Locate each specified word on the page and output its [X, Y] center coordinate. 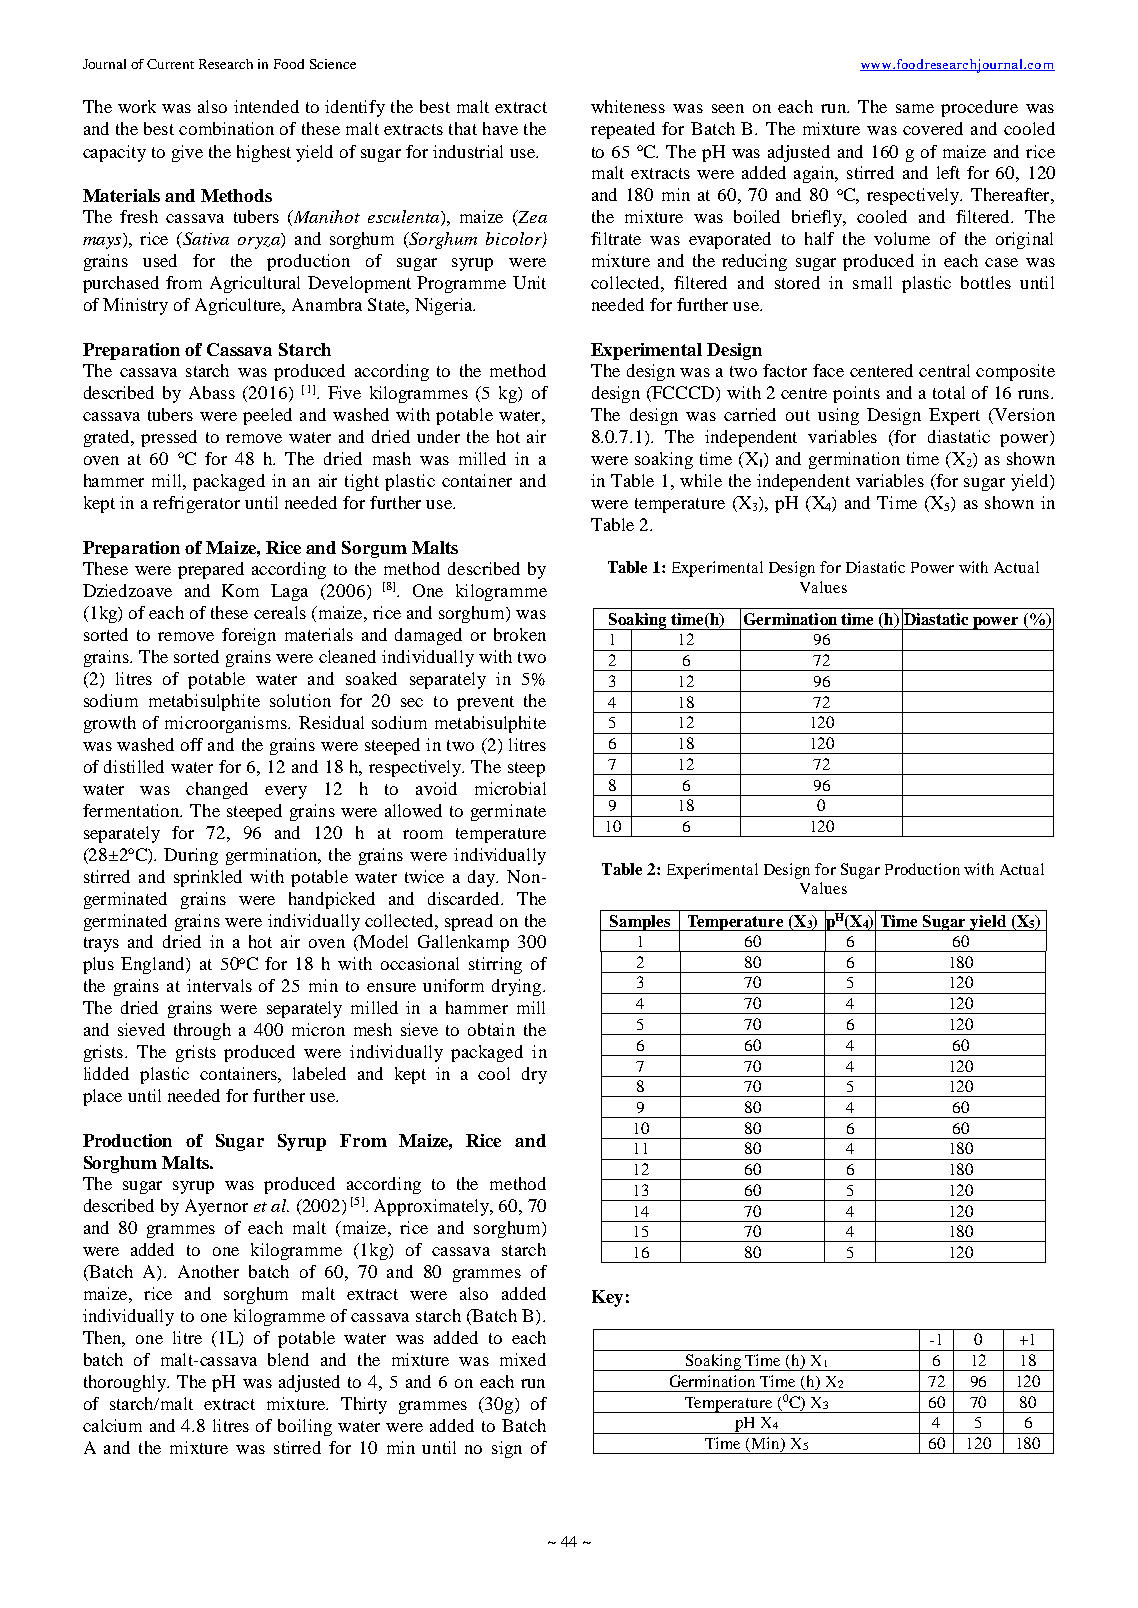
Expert [954, 416]
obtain [491, 1029]
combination [226, 128]
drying [518, 987]
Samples [640, 923]
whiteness [628, 106]
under [438, 436]
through [202, 1031]
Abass [212, 392]
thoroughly [126, 1383]
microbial [510, 788]
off [192, 744]
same [915, 108]
